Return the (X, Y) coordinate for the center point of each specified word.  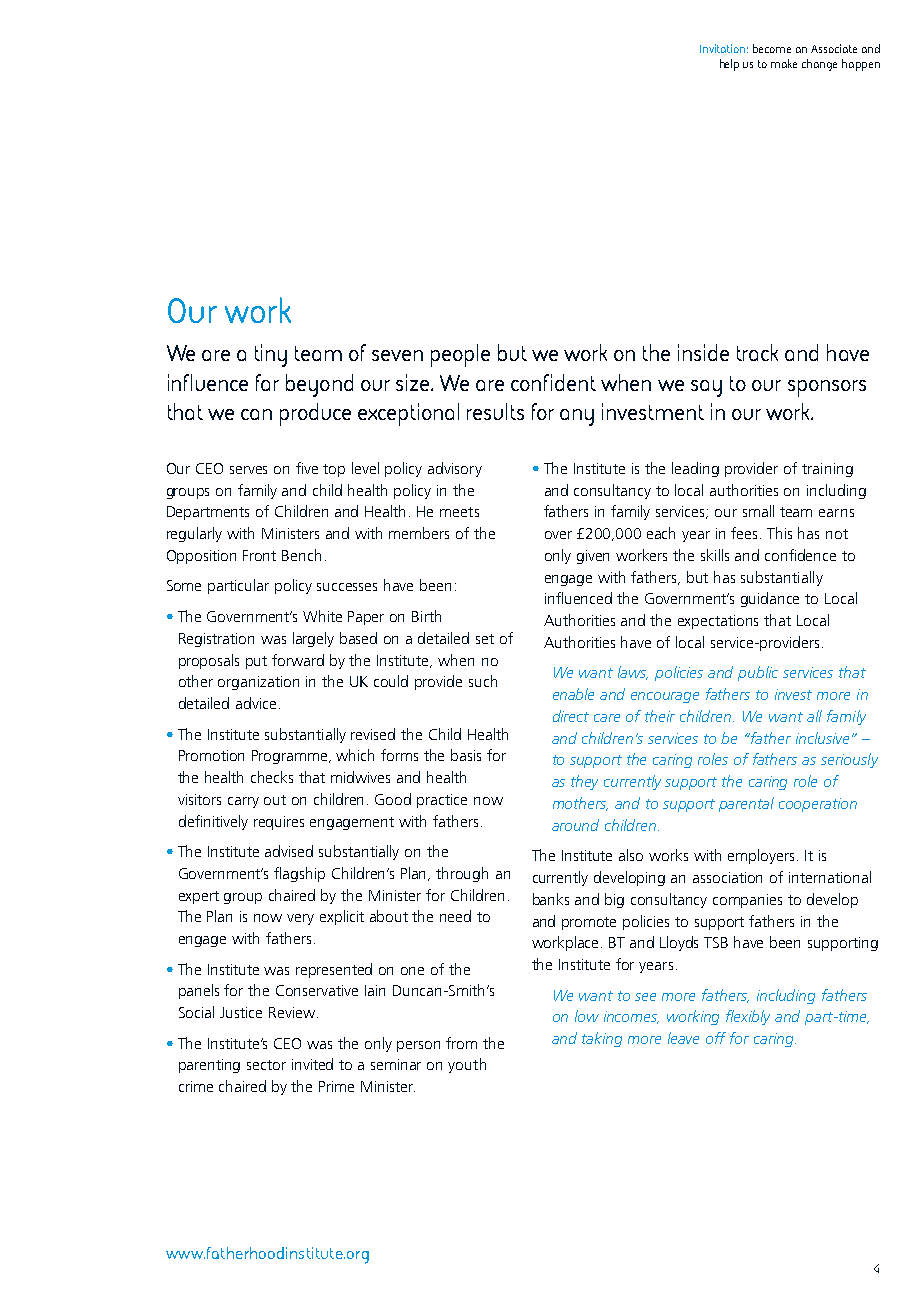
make (784, 63)
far (267, 382)
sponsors (827, 388)
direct (571, 716)
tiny (271, 355)
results (495, 411)
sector (266, 1065)
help (729, 65)
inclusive (822, 738)
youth (467, 1065)
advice (256, 703)
